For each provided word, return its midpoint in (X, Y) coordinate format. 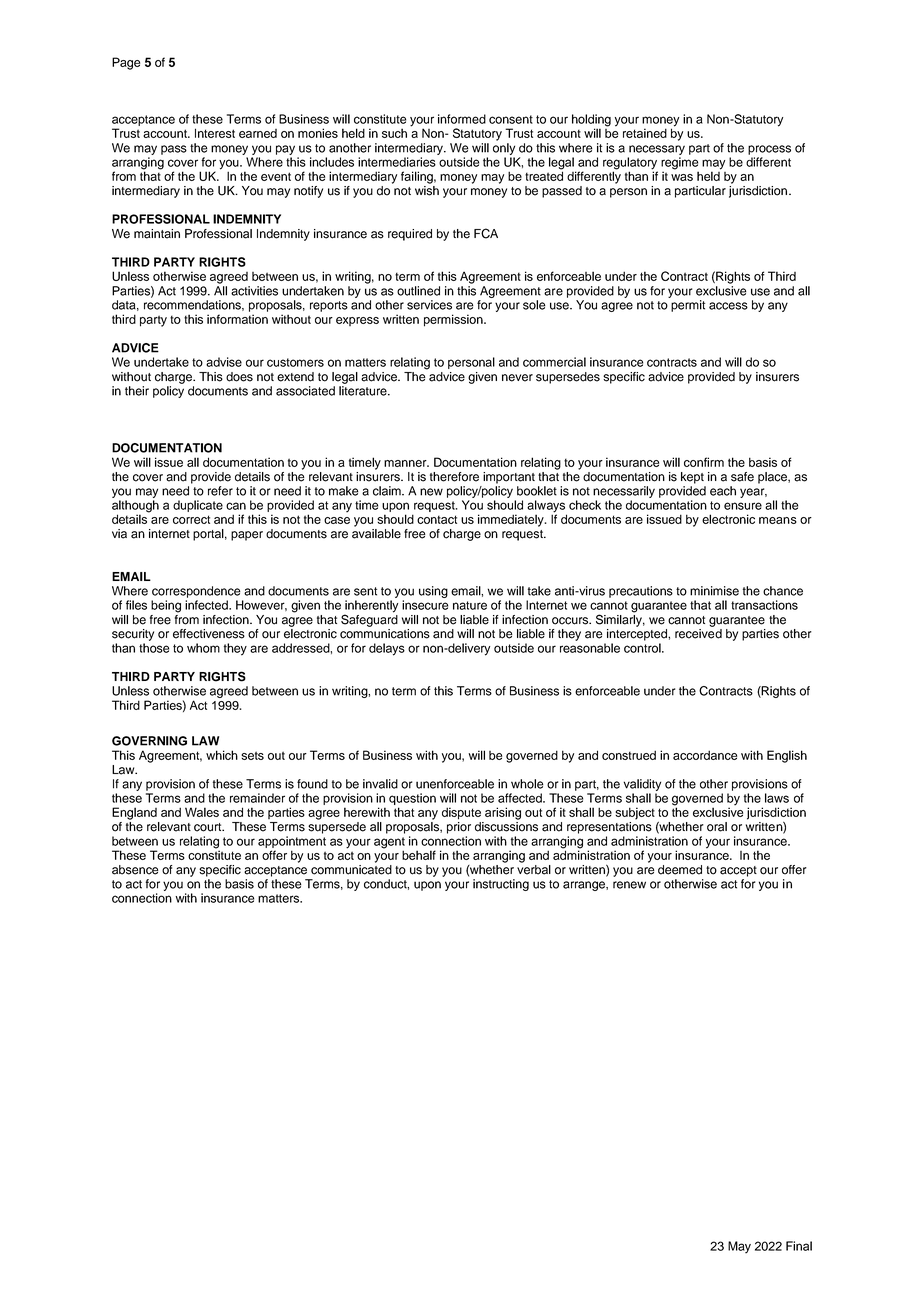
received (698, 634)
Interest (215, 133)
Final (799, 1246)
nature (470, 605)
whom (203, 648)
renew (629, 885)
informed (462, 119)
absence (135, 870)
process (769, 150)
